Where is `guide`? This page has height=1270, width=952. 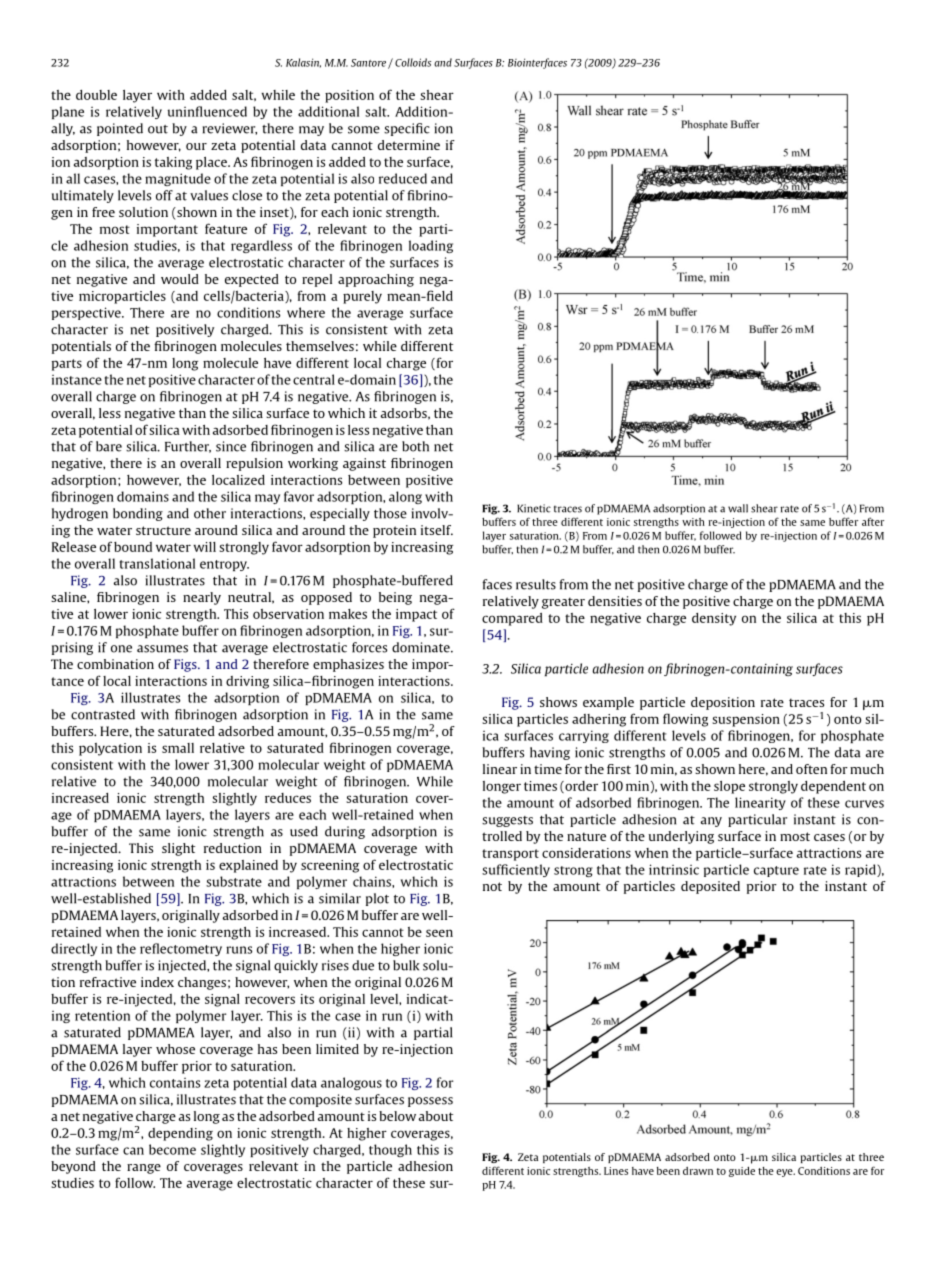 guide is located at coordinates (742, 1172).
